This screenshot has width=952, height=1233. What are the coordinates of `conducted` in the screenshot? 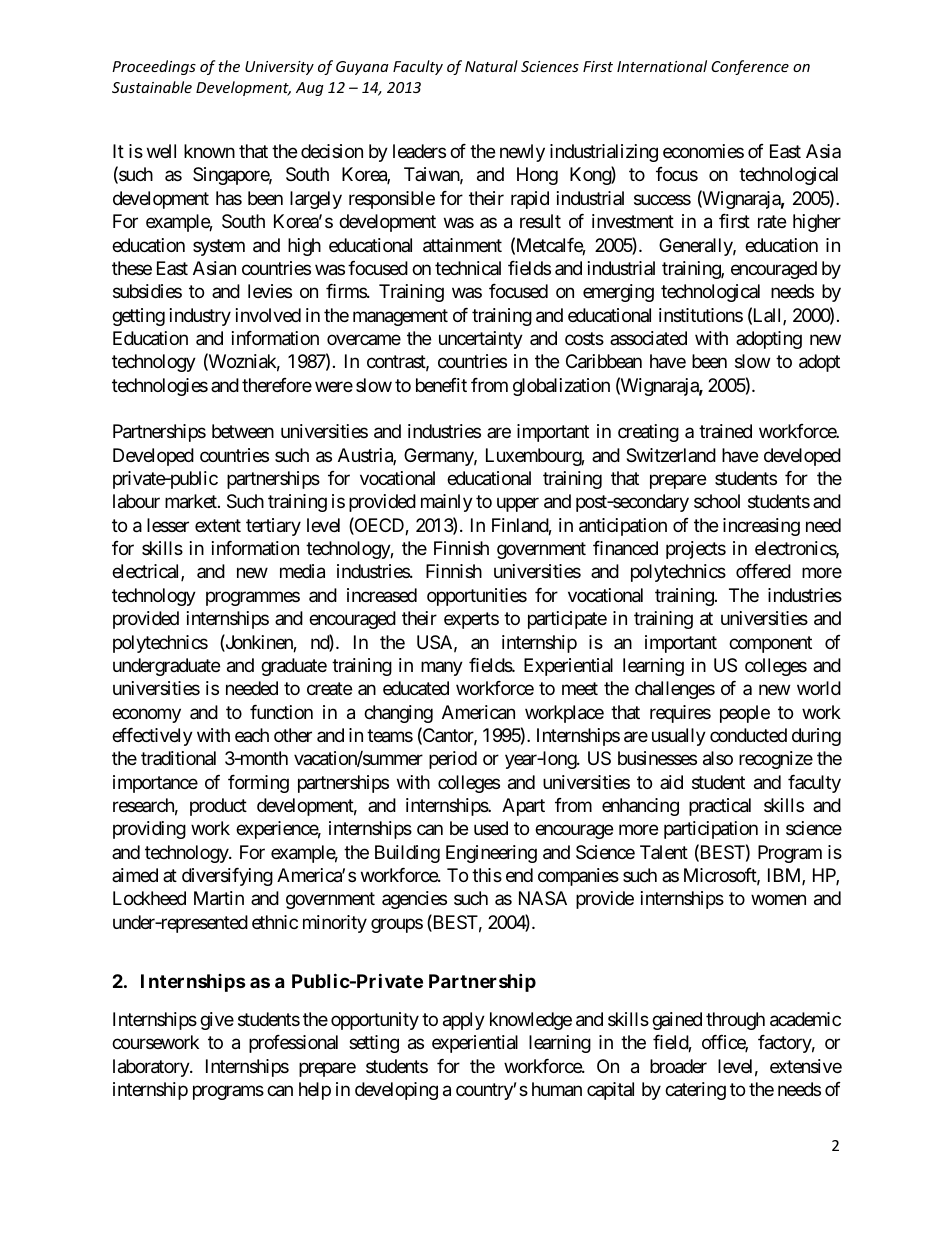 It's located at (748, 735).
